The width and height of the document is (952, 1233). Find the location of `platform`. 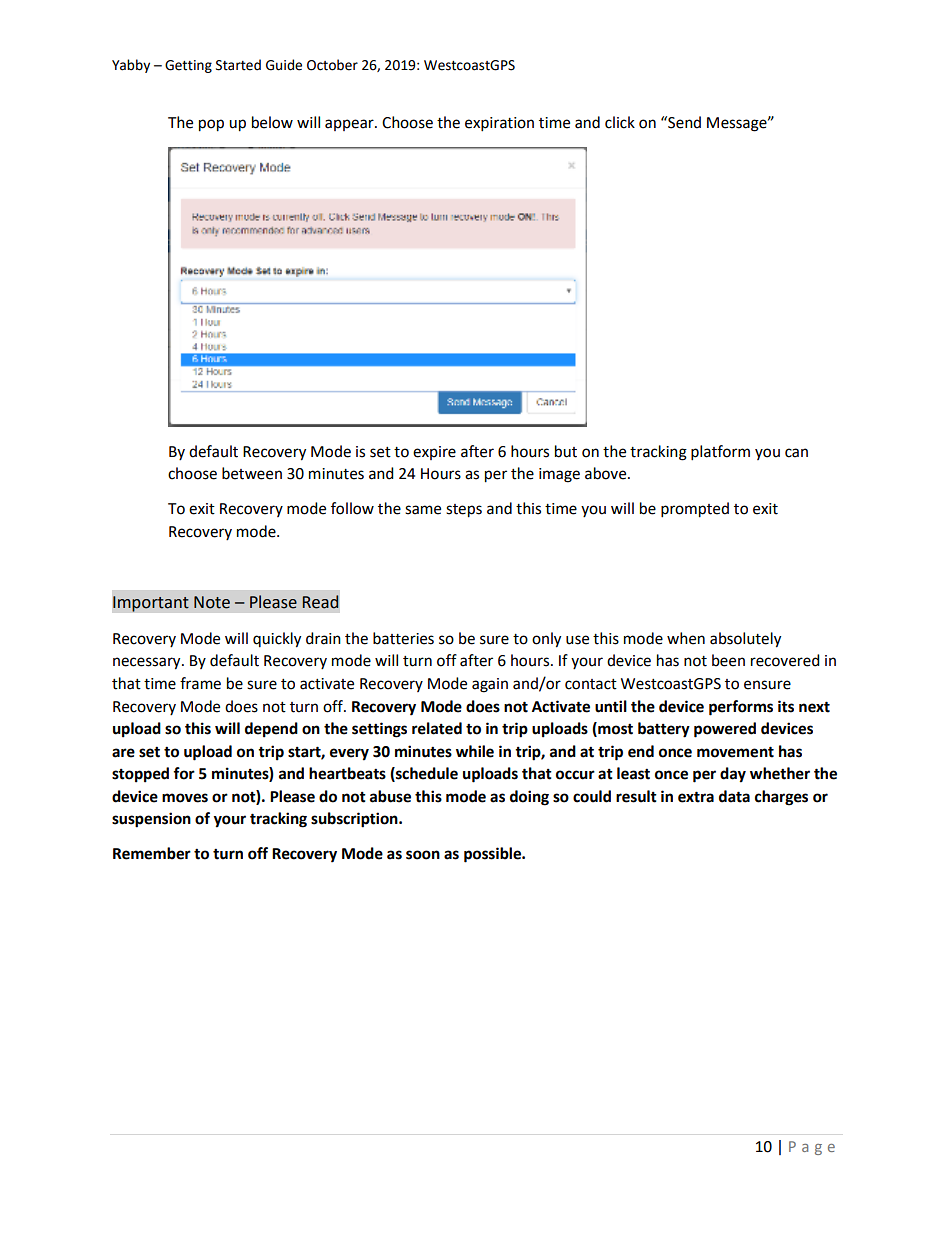

platform is located at coordinates (720, 453).
